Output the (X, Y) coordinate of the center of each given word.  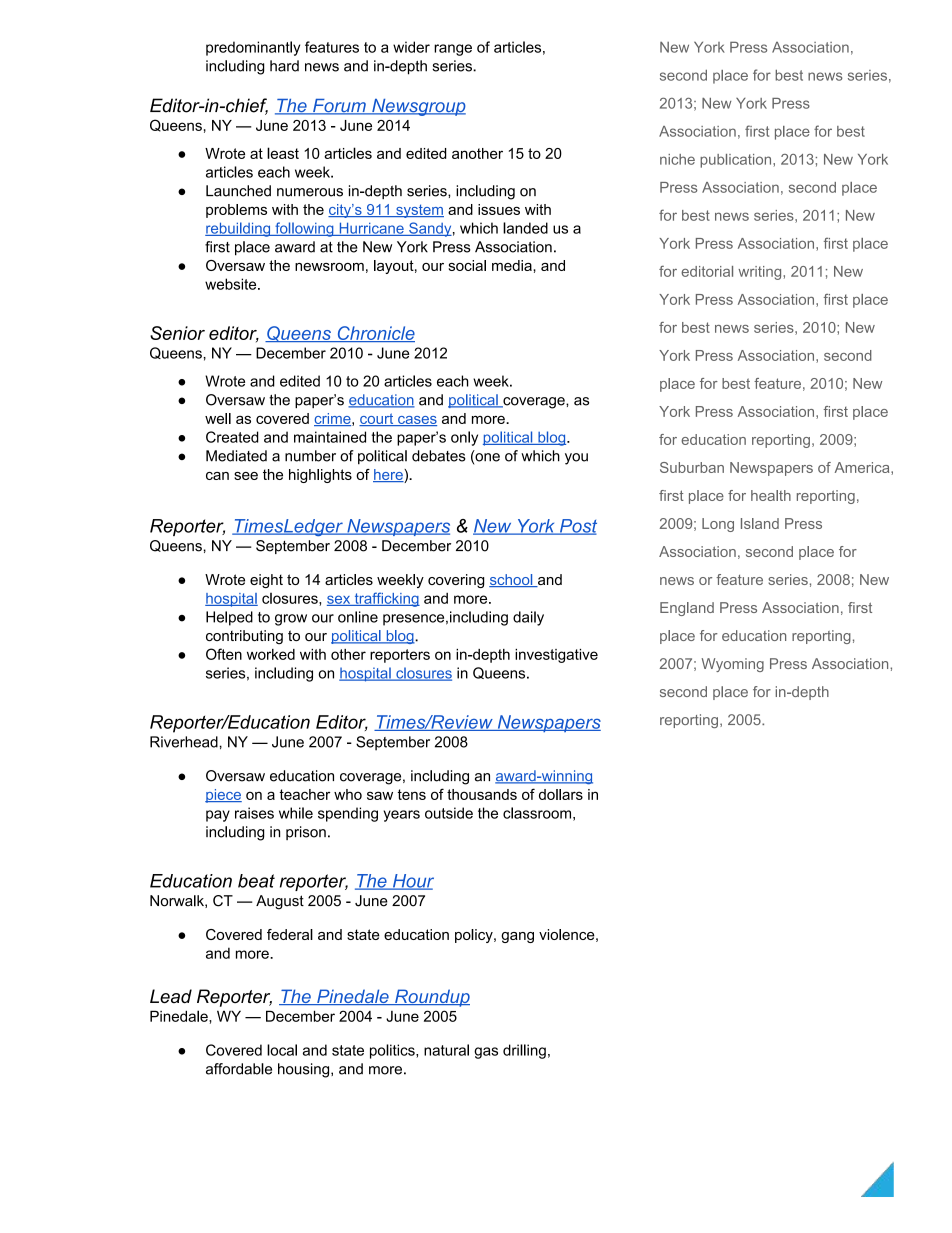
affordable (239, 1069)
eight (266, 581)
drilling (524, 1051)
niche (677, 159)
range (453, 50)
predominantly (253, 48)
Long (718, 525)
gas (486, 1053)
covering (456, 581)
